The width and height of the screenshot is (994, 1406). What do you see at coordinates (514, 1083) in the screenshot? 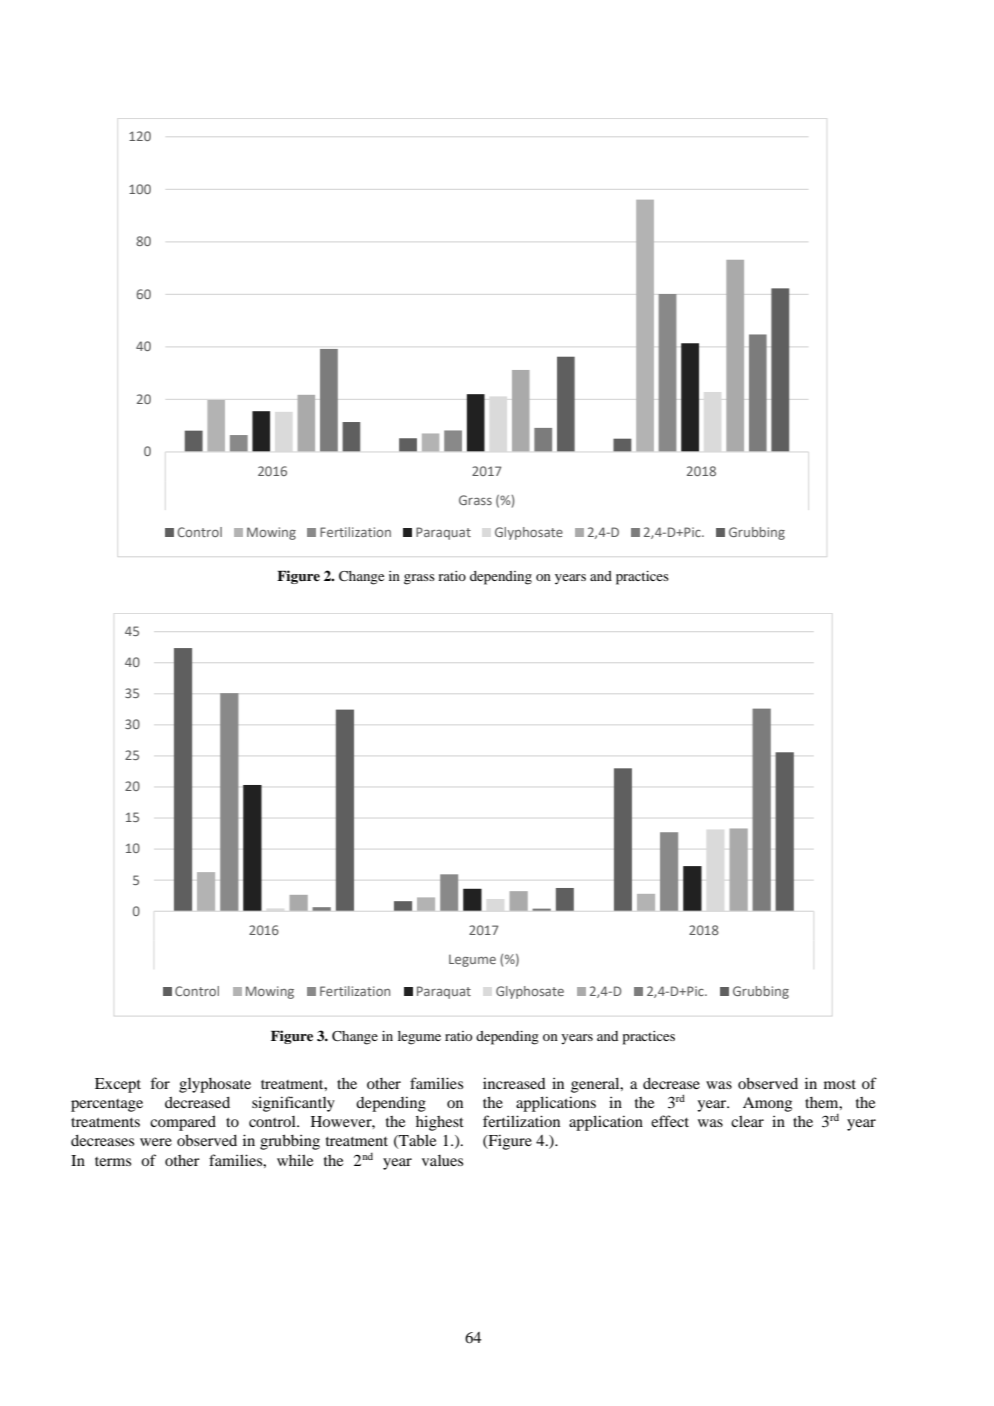
I see `increased` at bounding box center [514, 1083].
